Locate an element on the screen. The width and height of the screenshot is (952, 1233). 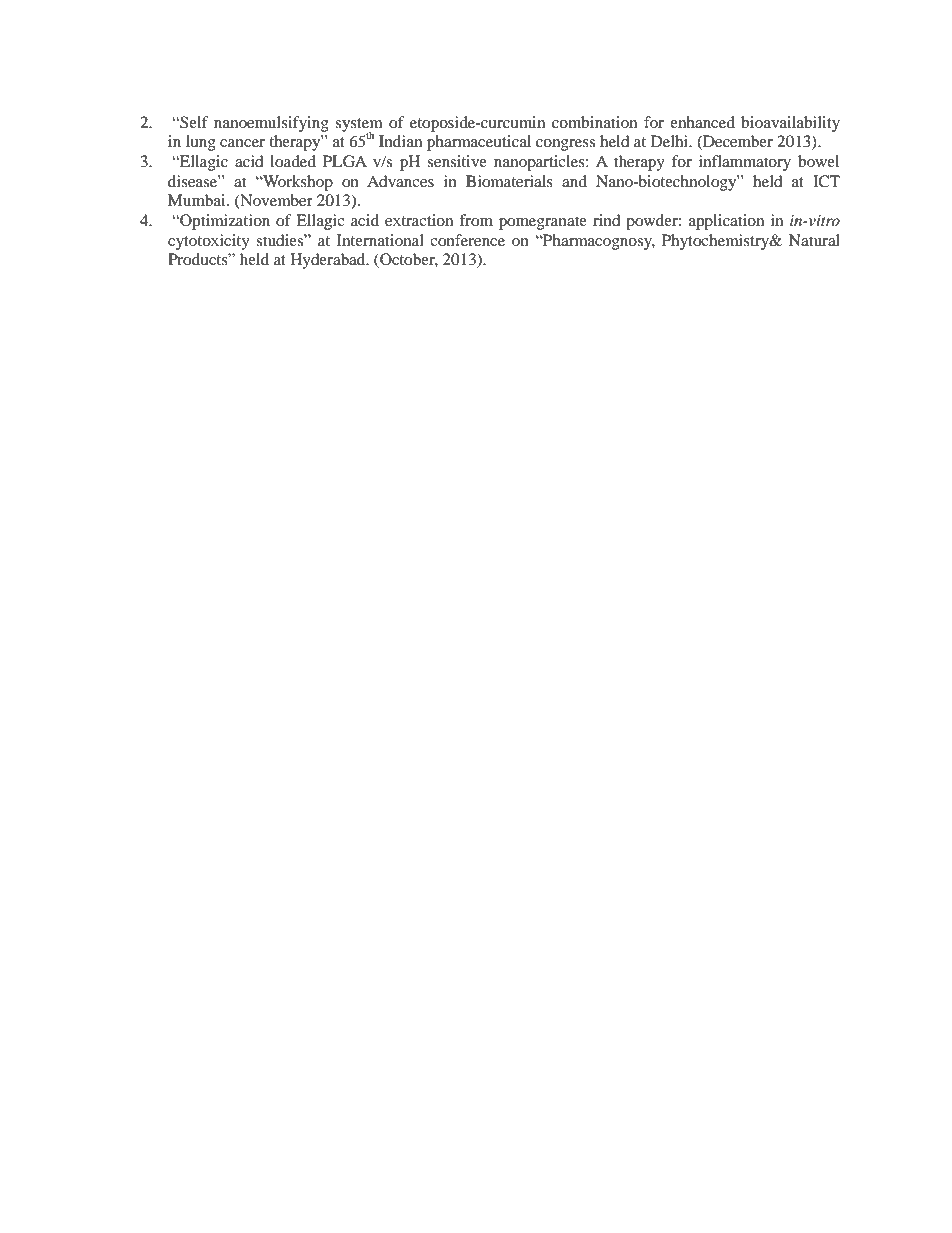
loaded is located at coordinates (293, 161).
